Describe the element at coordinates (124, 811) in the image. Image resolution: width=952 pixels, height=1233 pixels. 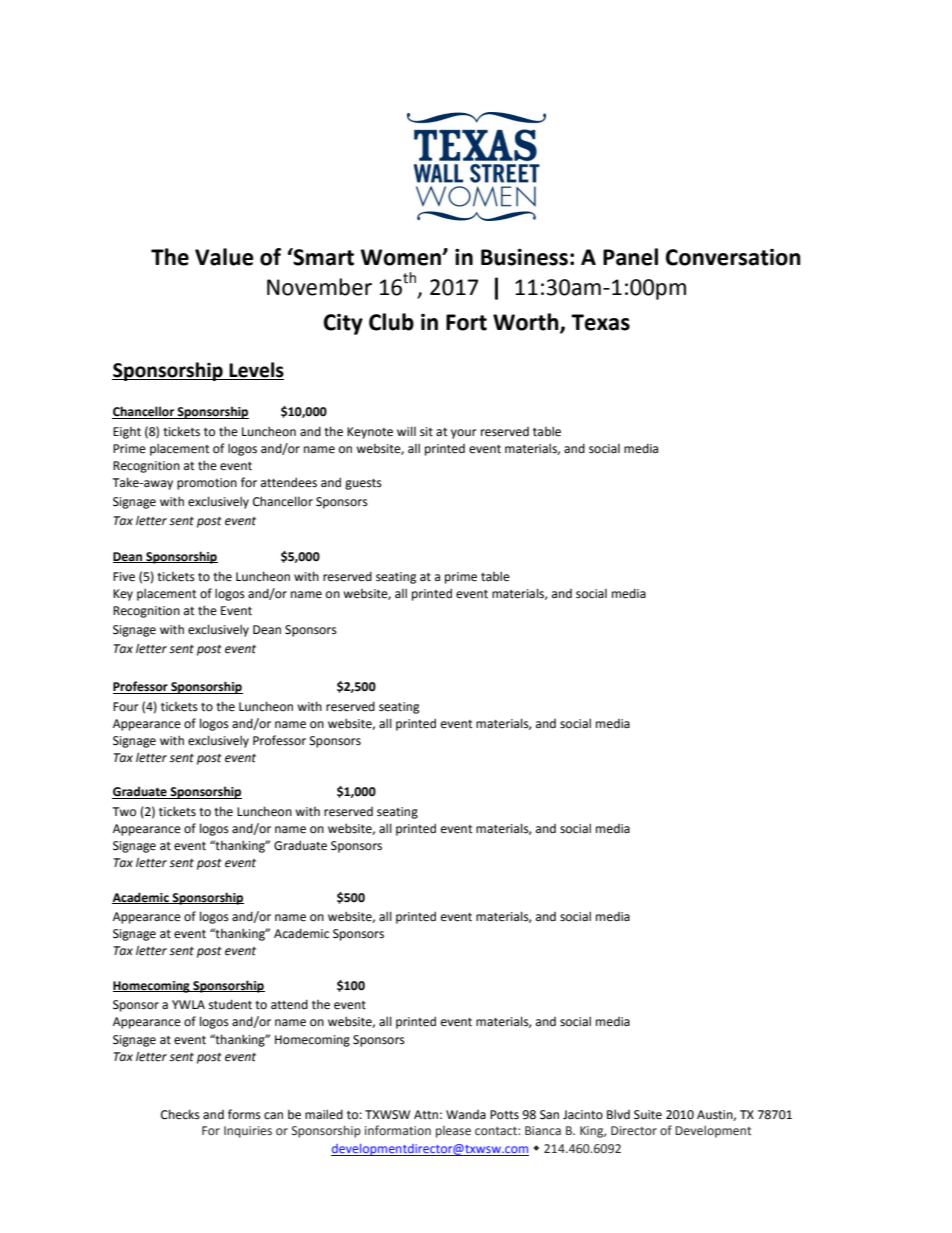
I see `Two` at that location.
